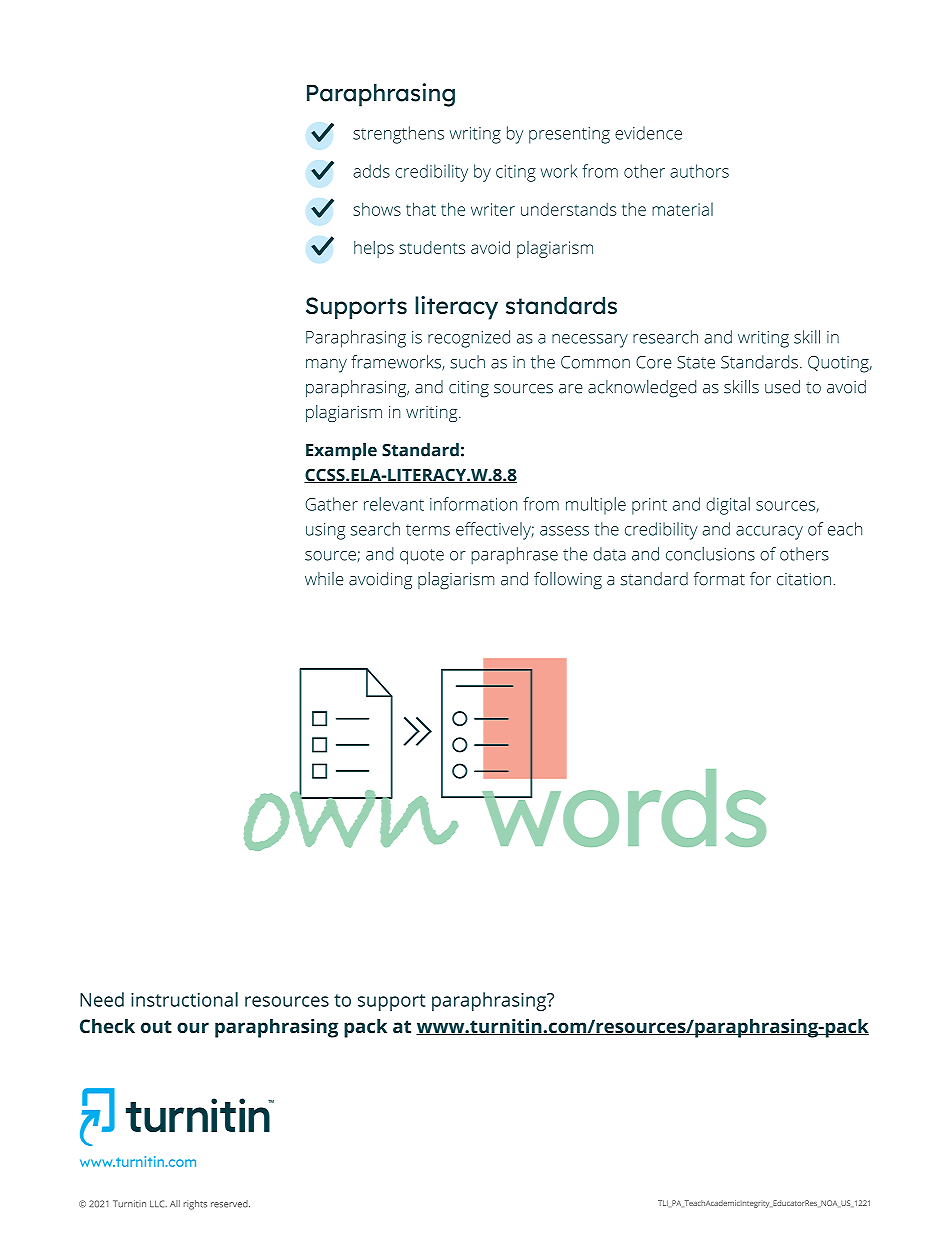 This image has height=1233, width=952. I want to click on words, so click(622, 806).
